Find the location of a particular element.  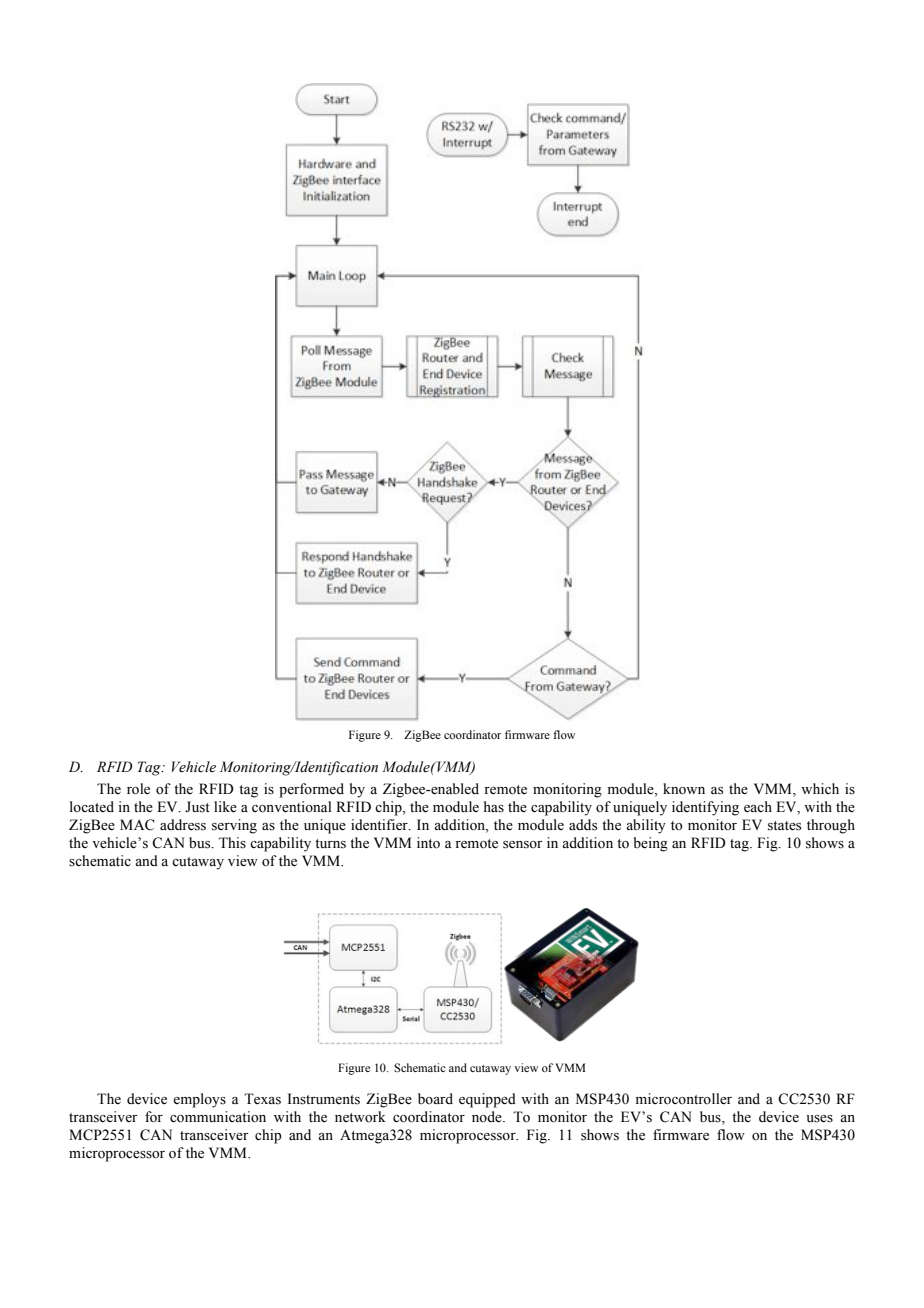

communication is located at coordinates (218, 1117).
